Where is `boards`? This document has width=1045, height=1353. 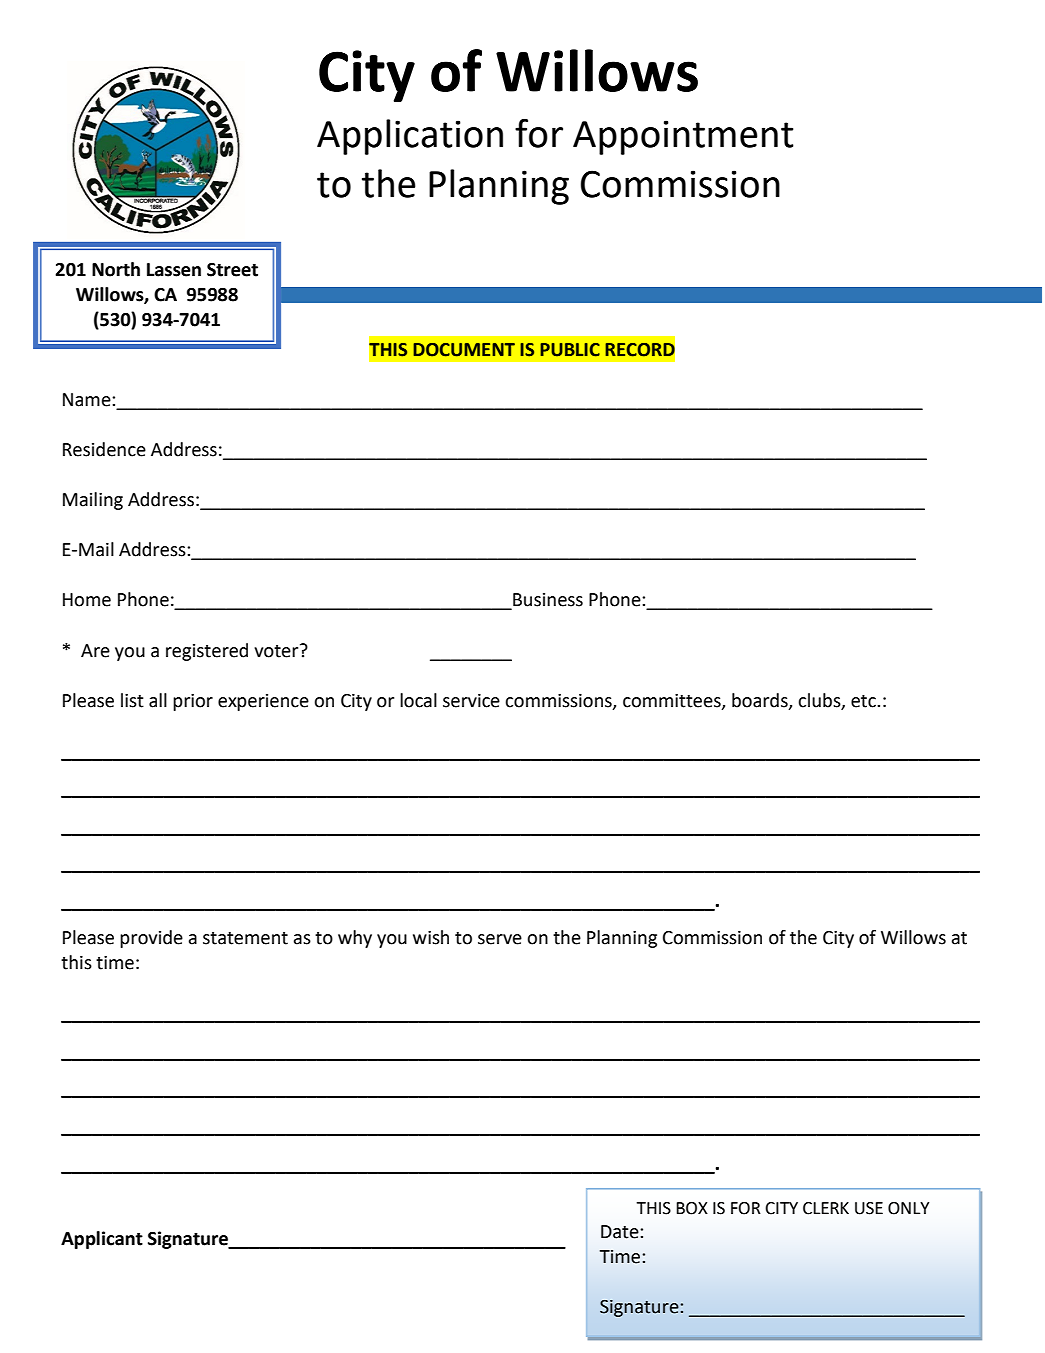 boards is located at coordinates (761, 701).
